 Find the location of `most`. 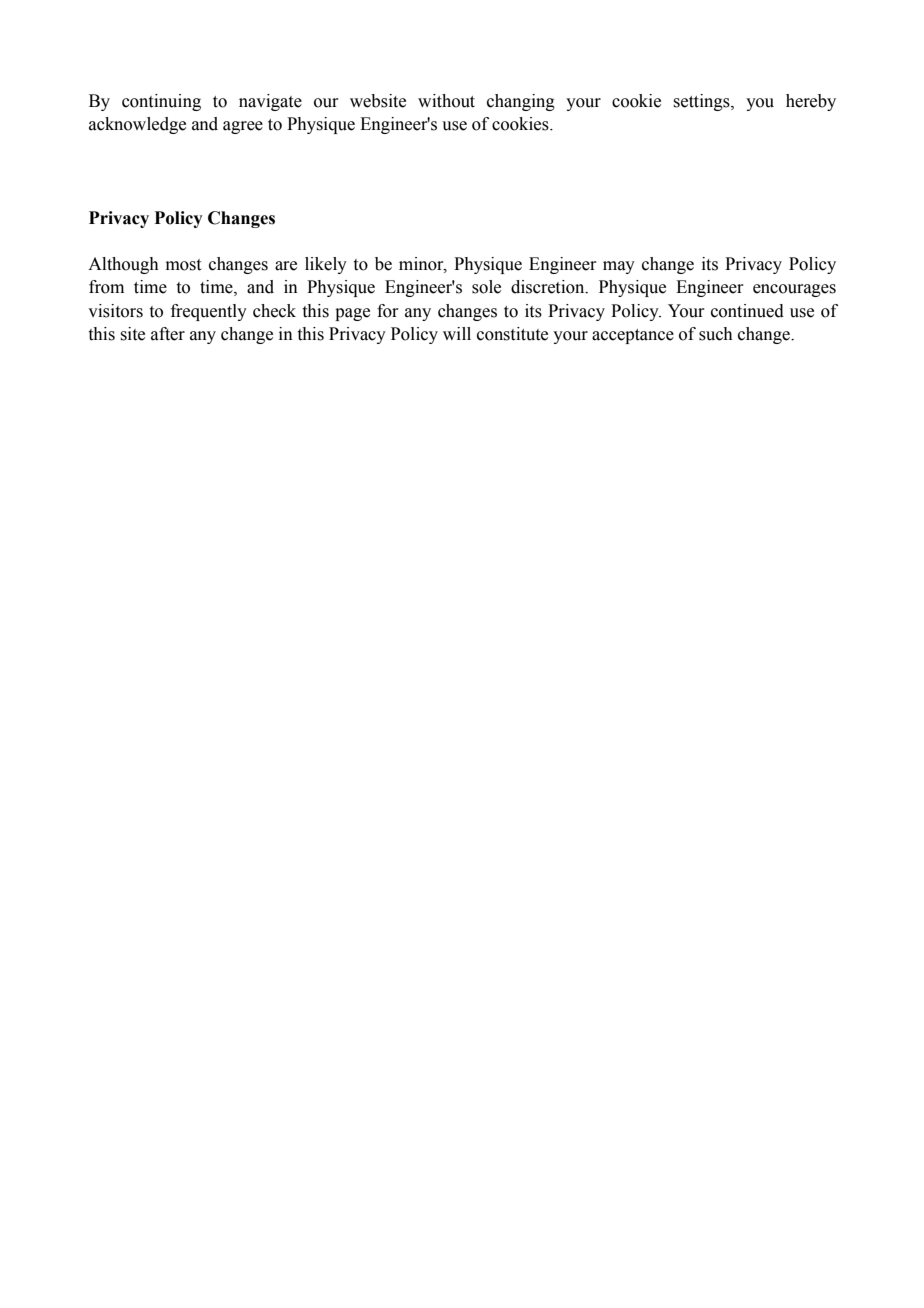

most is located at coordinates (183, 265).
